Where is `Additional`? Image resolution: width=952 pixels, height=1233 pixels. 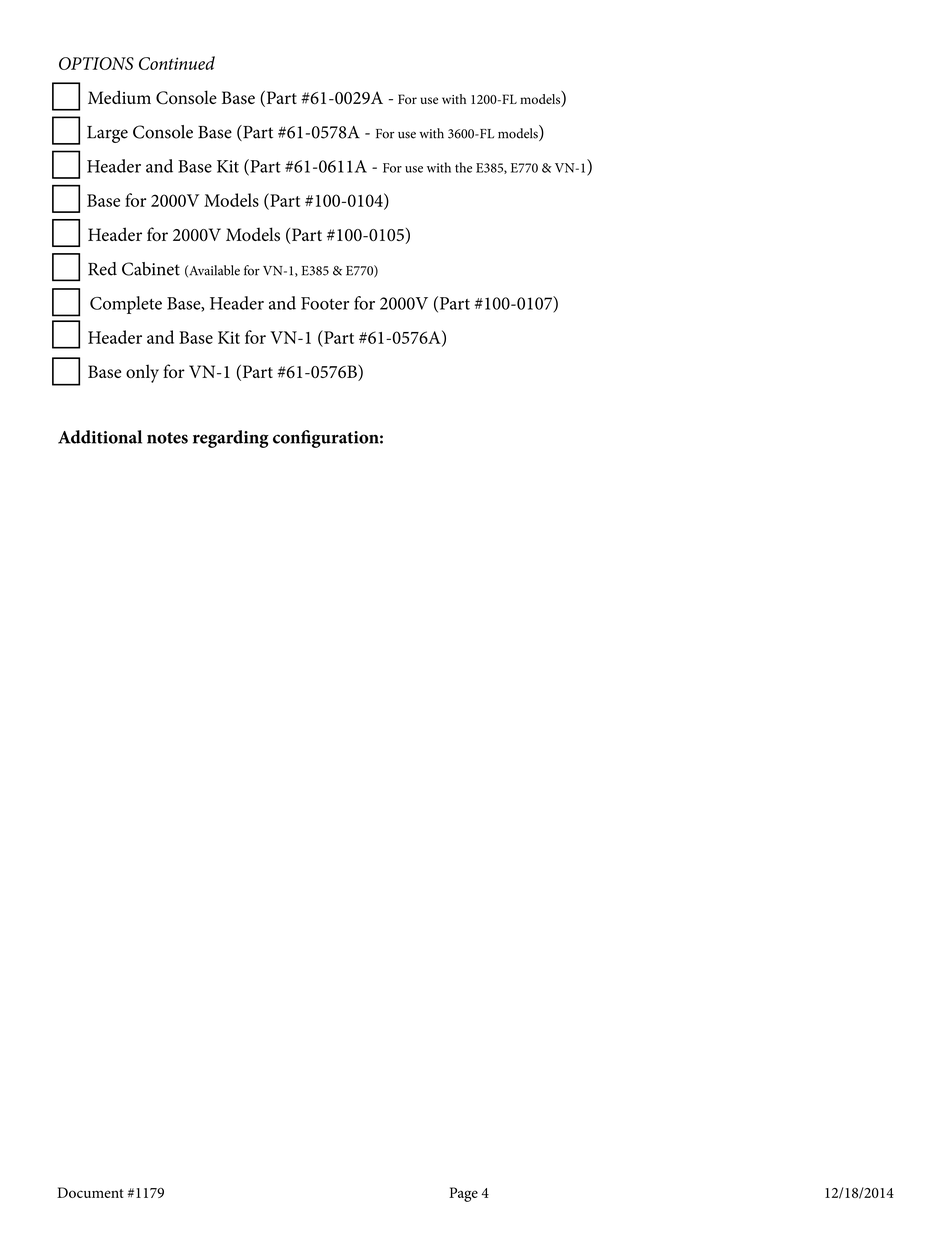 Additional is located at coordinates (100, 437).
